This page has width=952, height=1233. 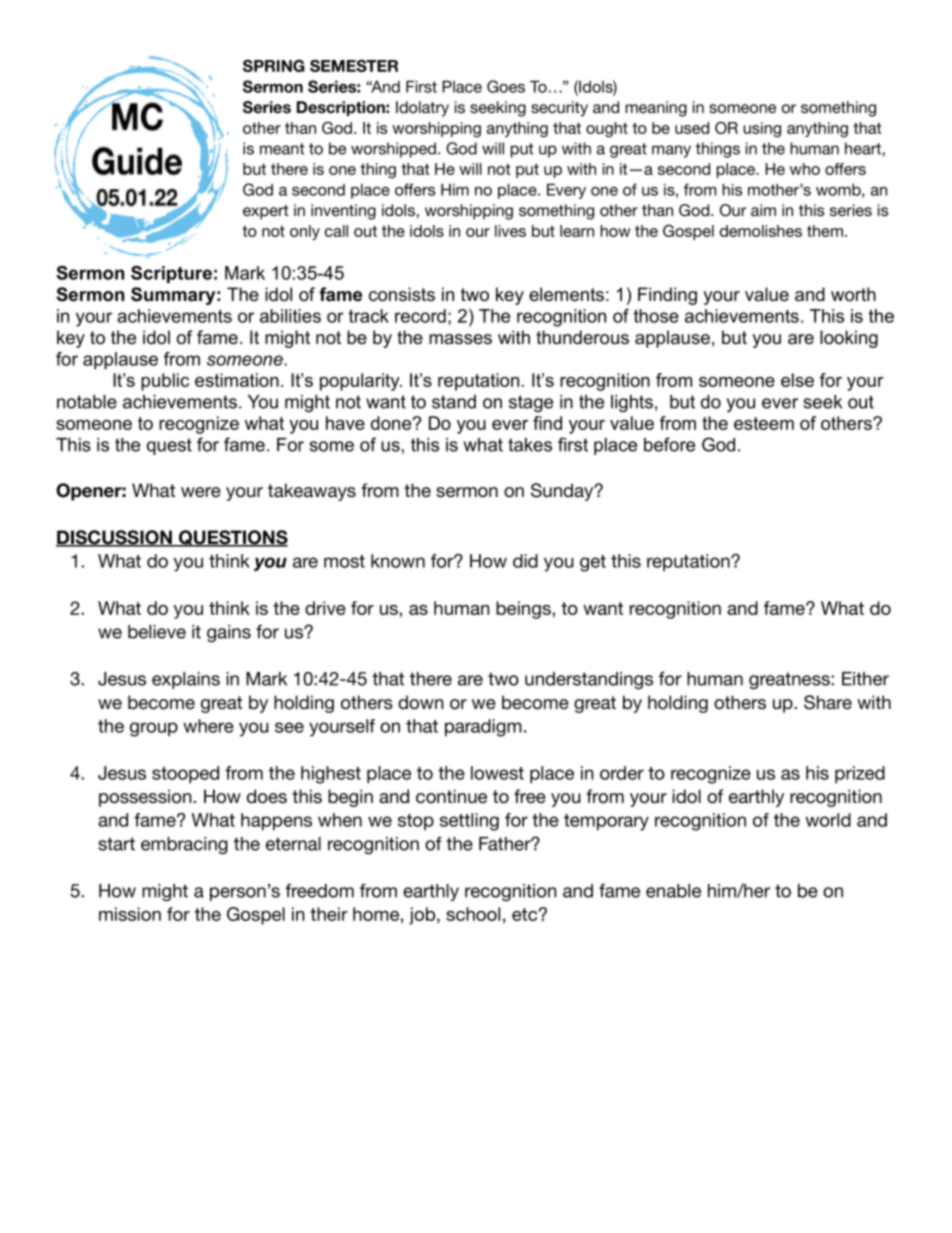 What do you see at coordinates (171, 274) in the page?
I see `Scripture` at bounding box center [171, 274].
